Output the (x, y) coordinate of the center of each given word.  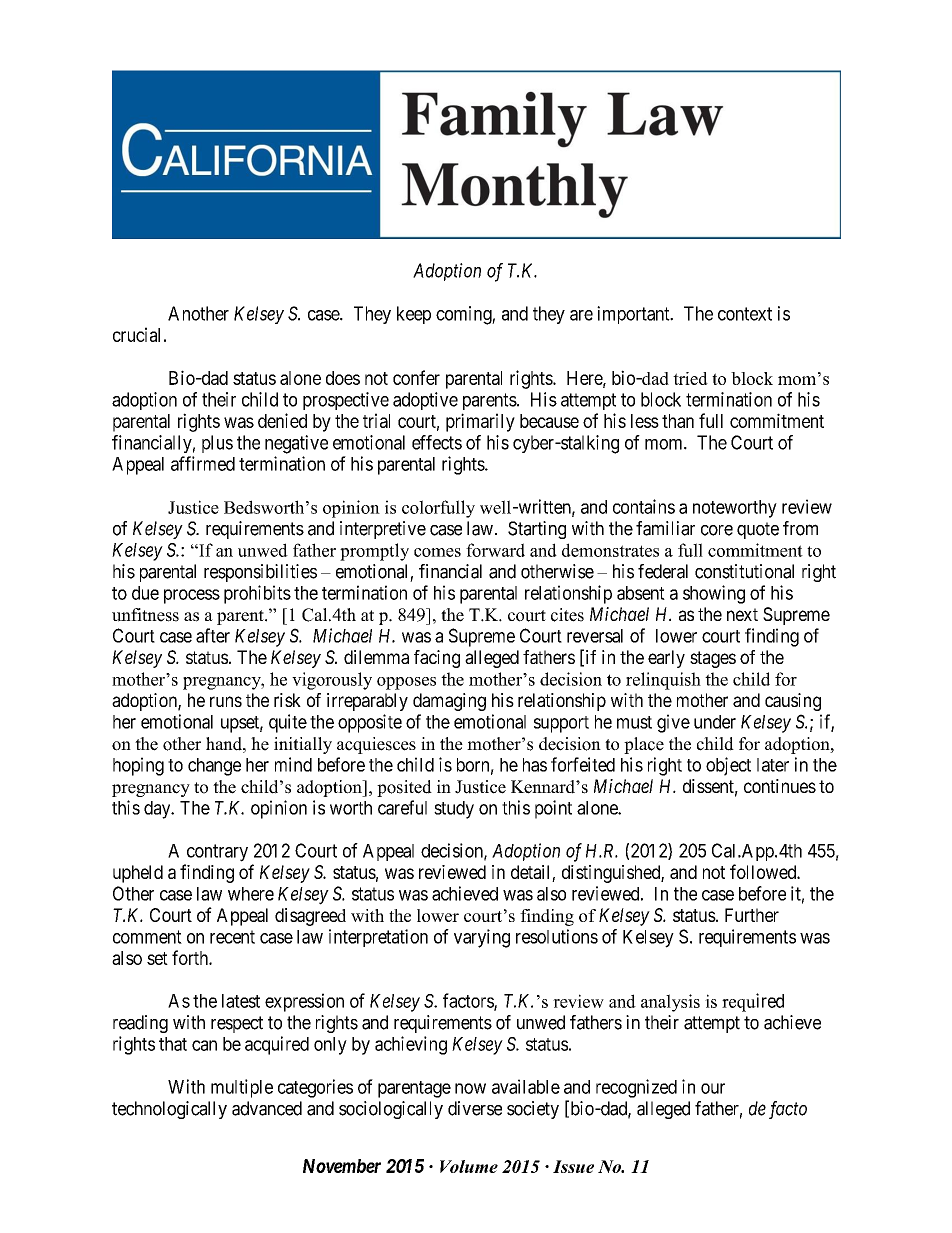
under (715, 722)
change (214, 767)
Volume (469, 1166)
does (343, 378)
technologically (169, 1110)
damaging (449, 702)
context (745, 314)
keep (414, 315)
